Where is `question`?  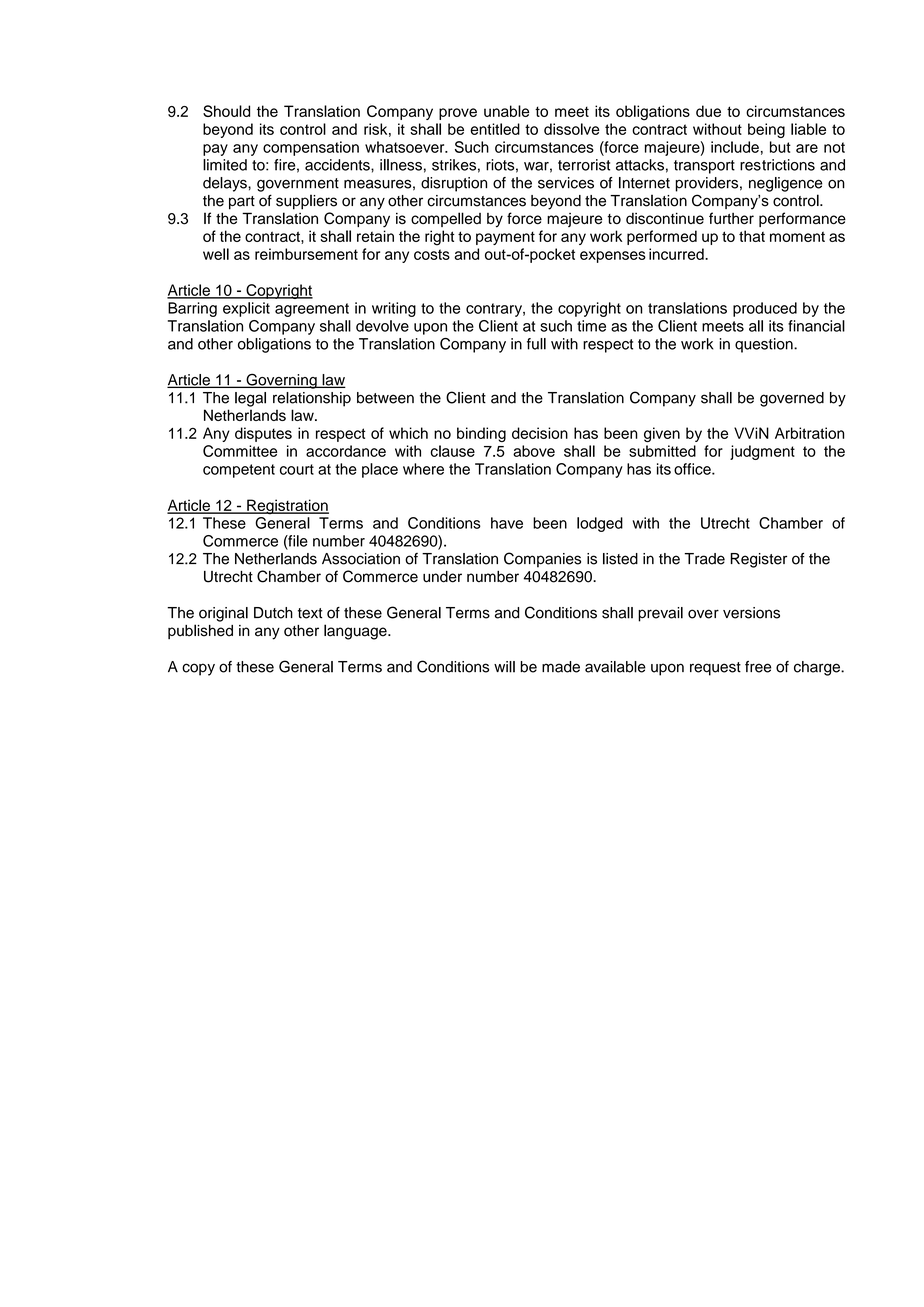 question is located at coordinates (765, 345).
